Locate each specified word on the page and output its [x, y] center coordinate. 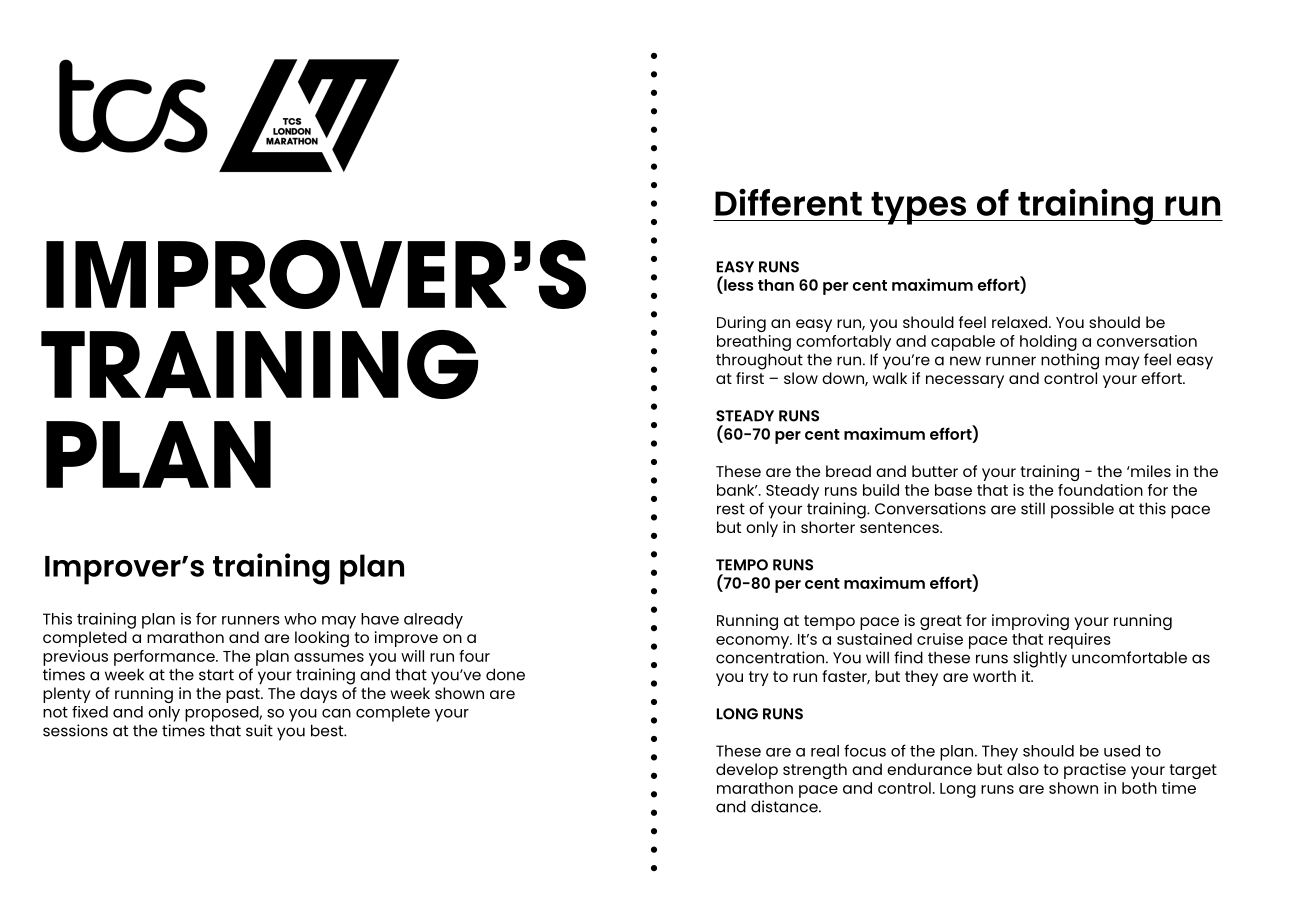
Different [788, 202]
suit [259, 730]
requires [1080, 641]
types [919, 208]
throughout [759, 361]
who [300, 619]
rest [731, 509]
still [1033, 508]
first [750, 378]
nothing [1070, 361]
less [737, 284]
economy [754, 642]
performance [165, 658]
